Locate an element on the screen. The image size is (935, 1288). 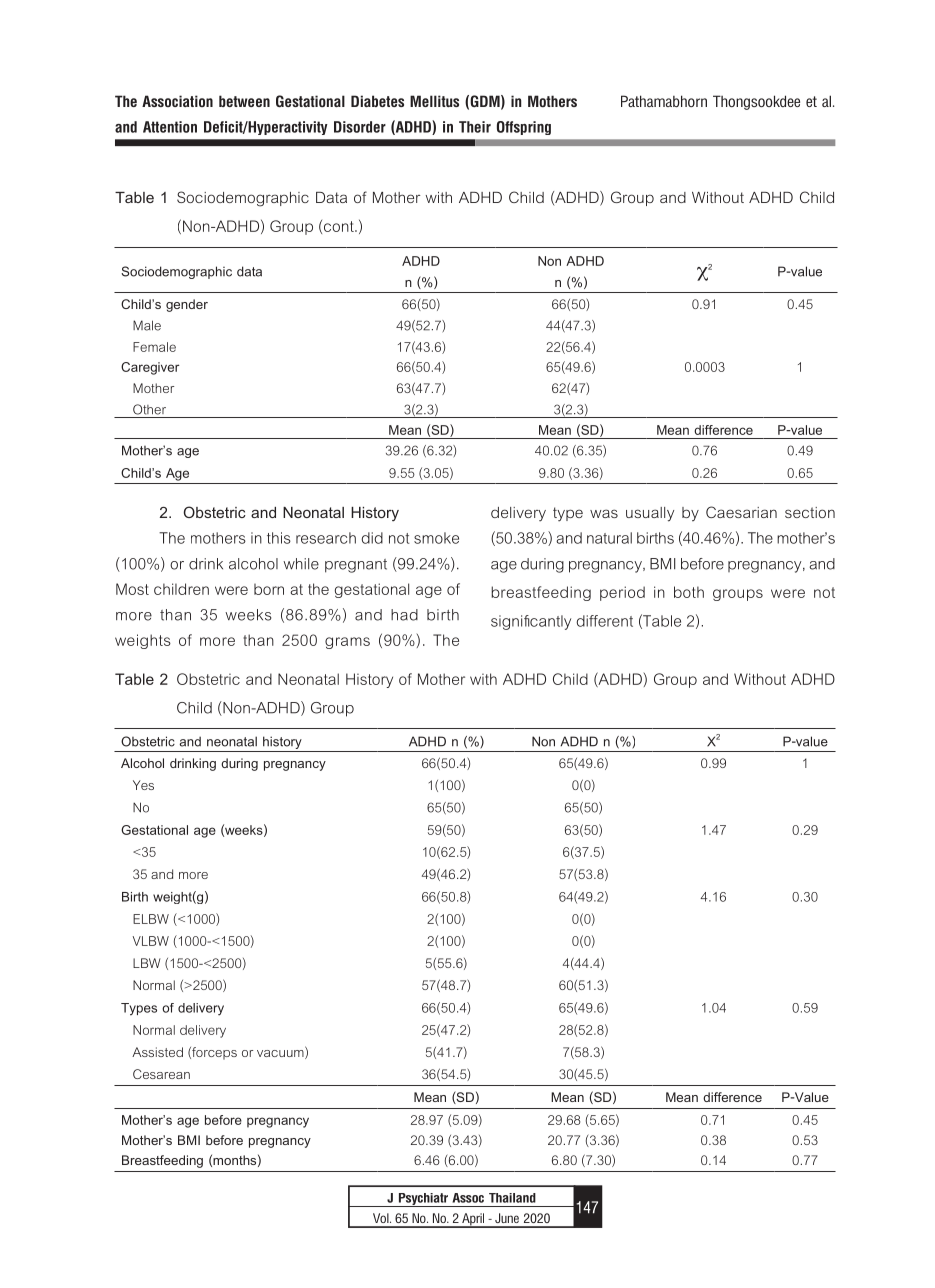
Yes is located at coordinates (143, 785).
